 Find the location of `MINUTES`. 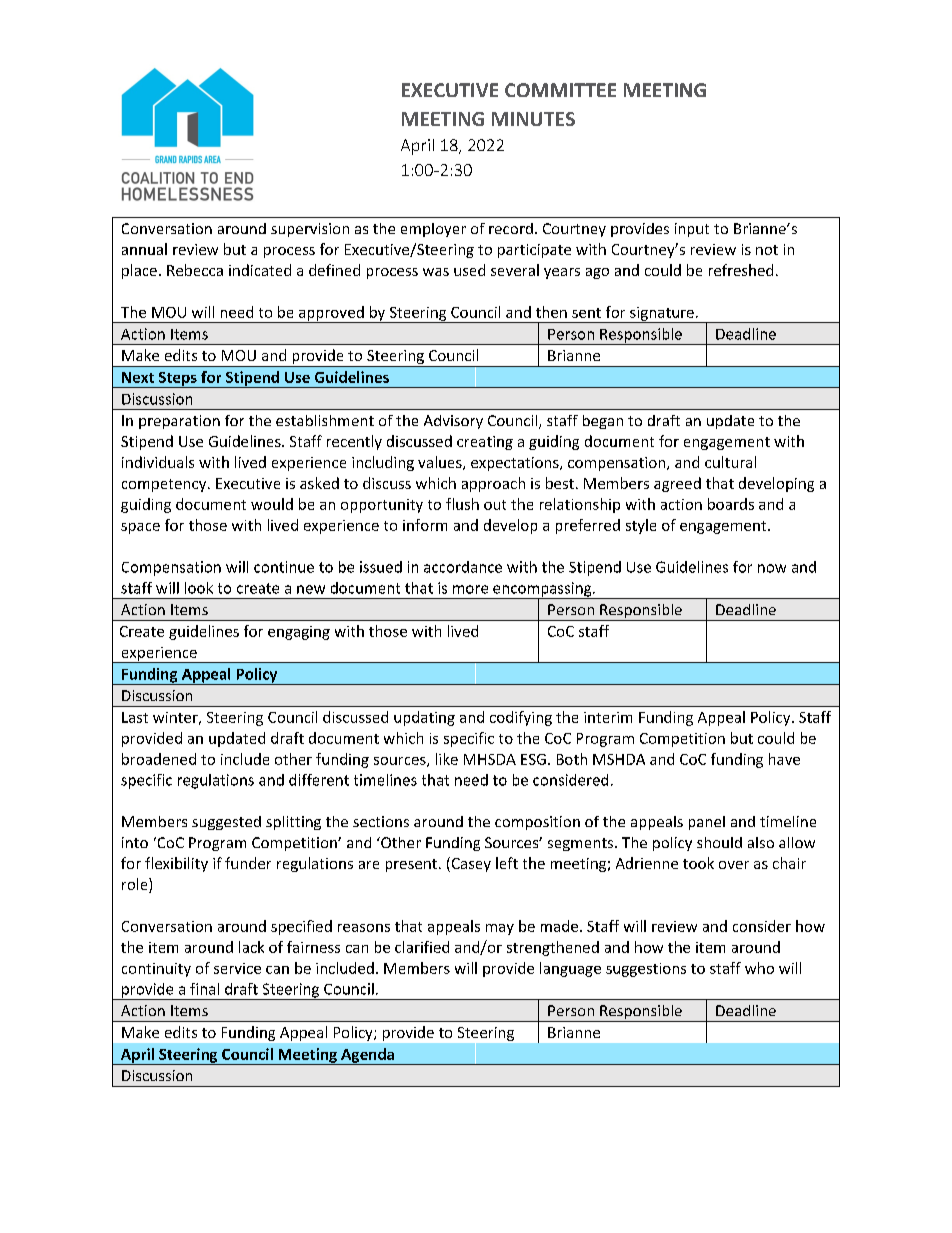

MINUTES is located at coordinates (533, 119).
